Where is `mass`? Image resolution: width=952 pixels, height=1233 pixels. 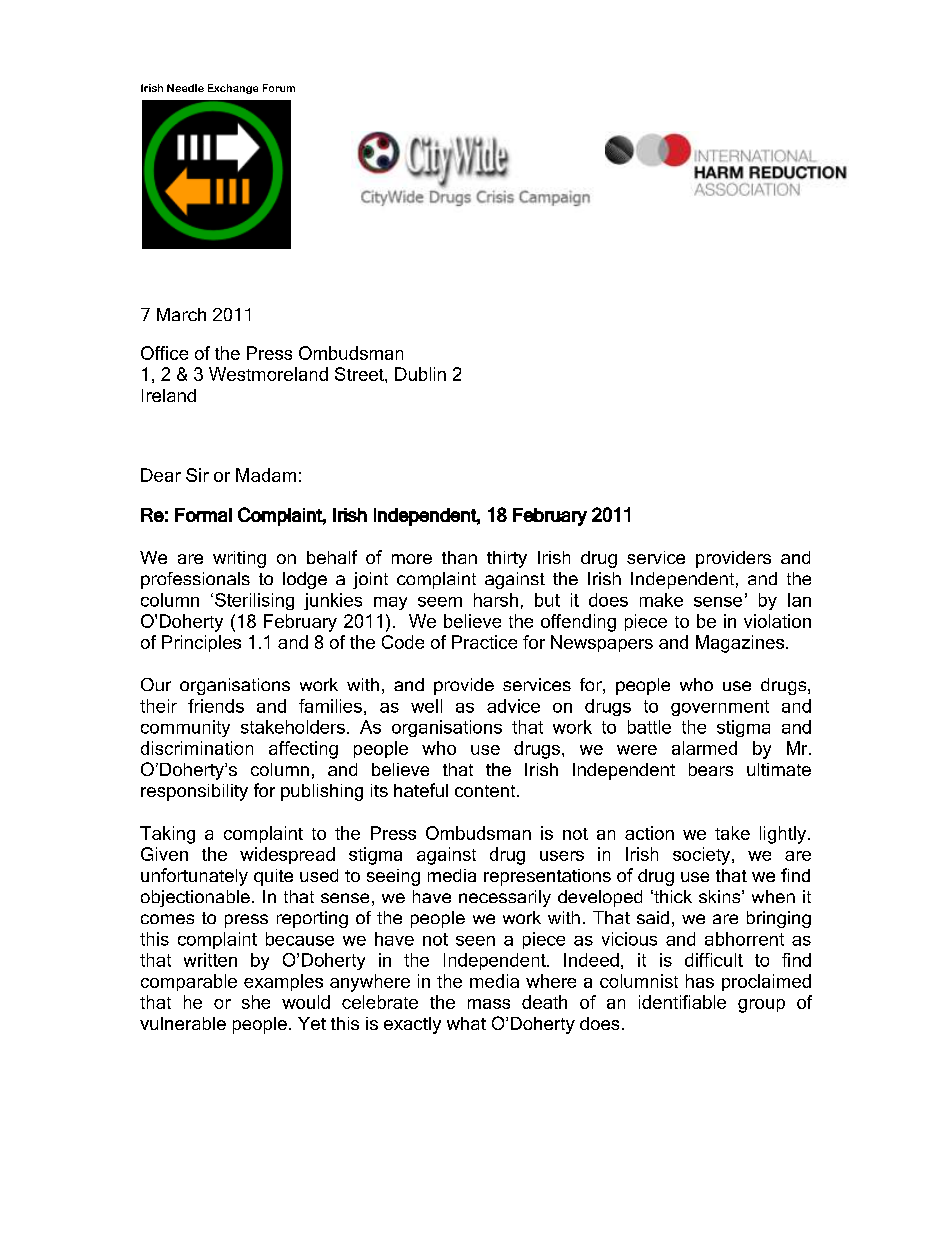 mass is located at coordinates (489, 1004).
